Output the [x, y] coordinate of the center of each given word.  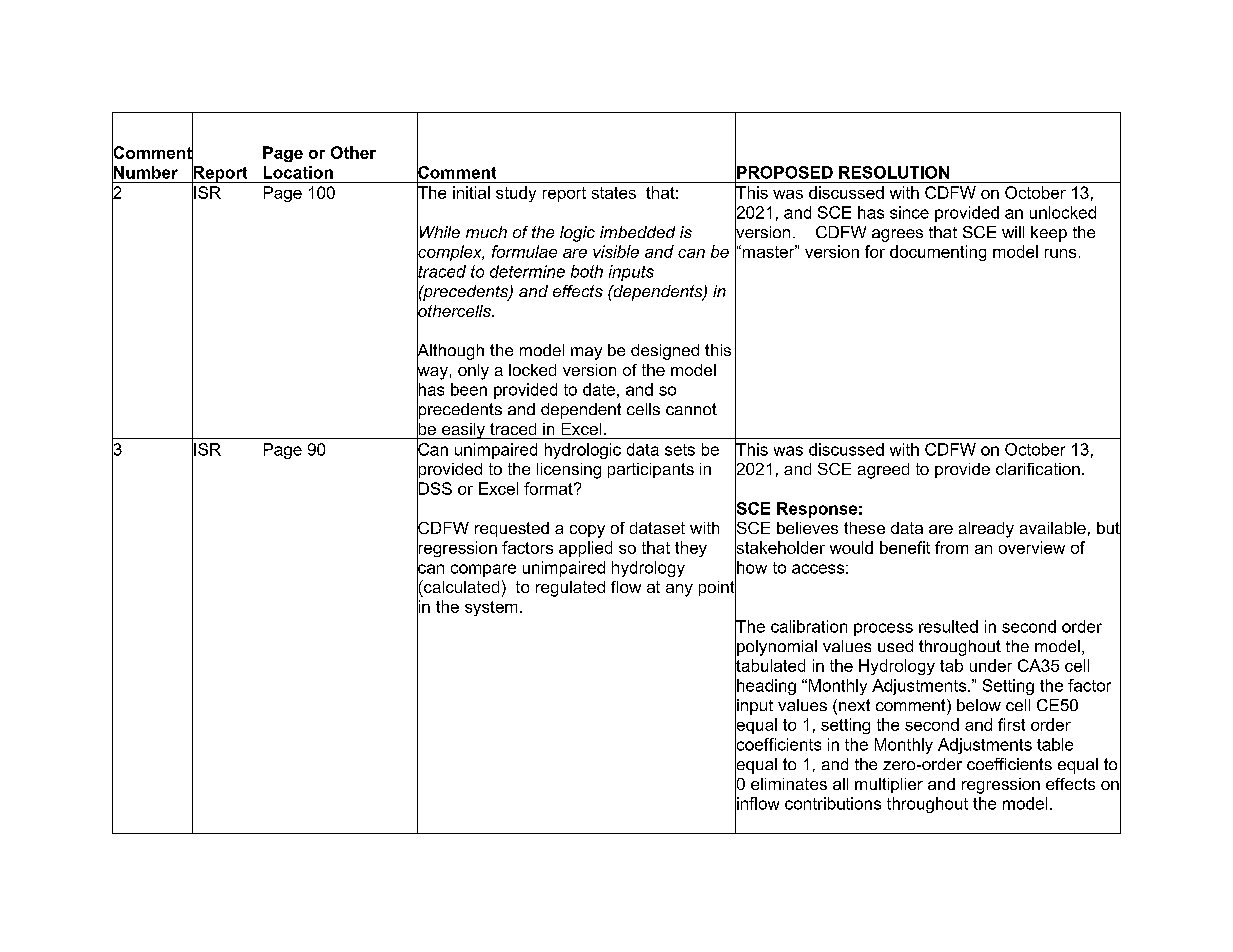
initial [471, 192]
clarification [1038, 469]
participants [651, 470]
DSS [434, 488]
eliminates [789, 784]
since [909, 212]
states [614, 193]
